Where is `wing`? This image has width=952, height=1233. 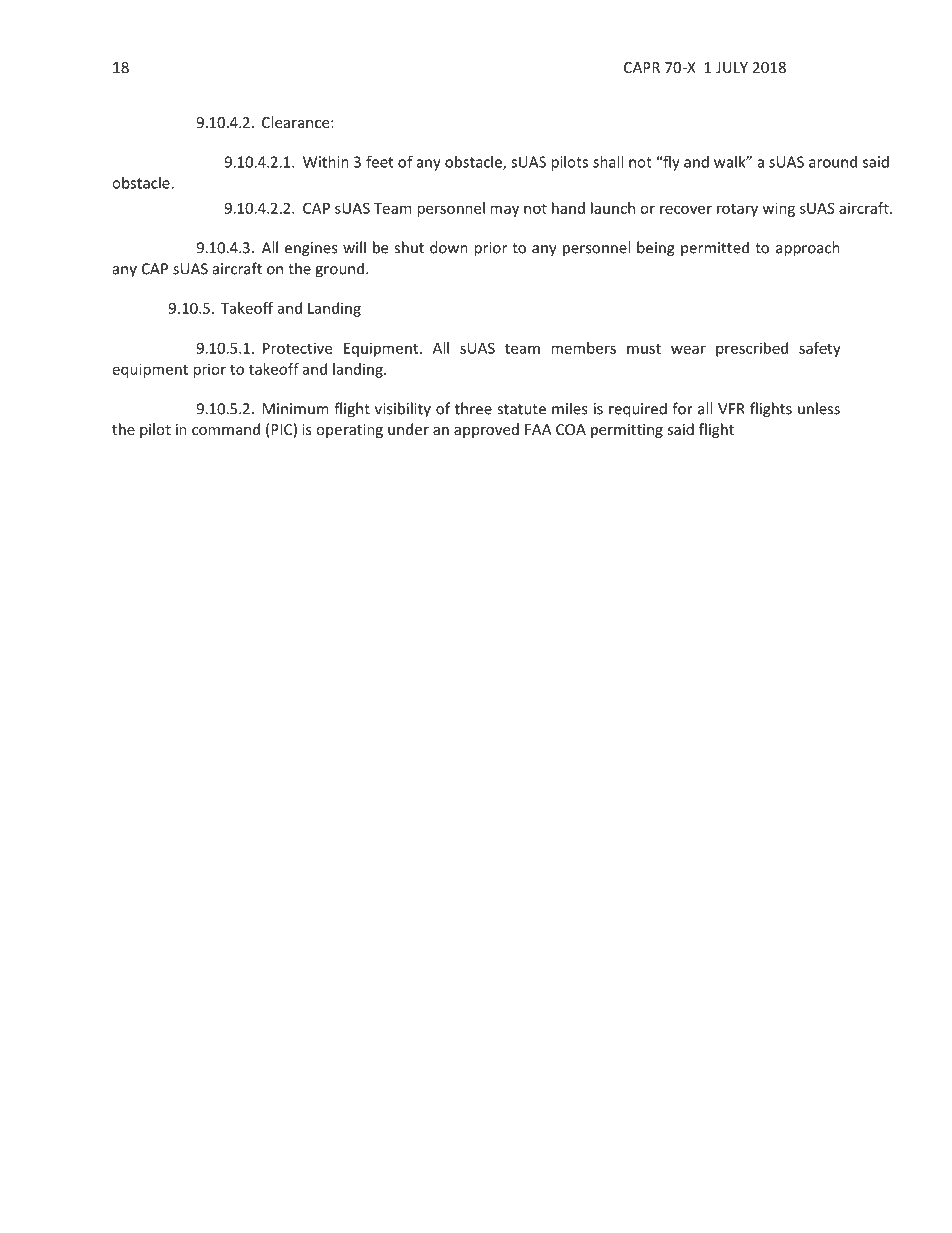 wing is located at coordinates (779, 209).
